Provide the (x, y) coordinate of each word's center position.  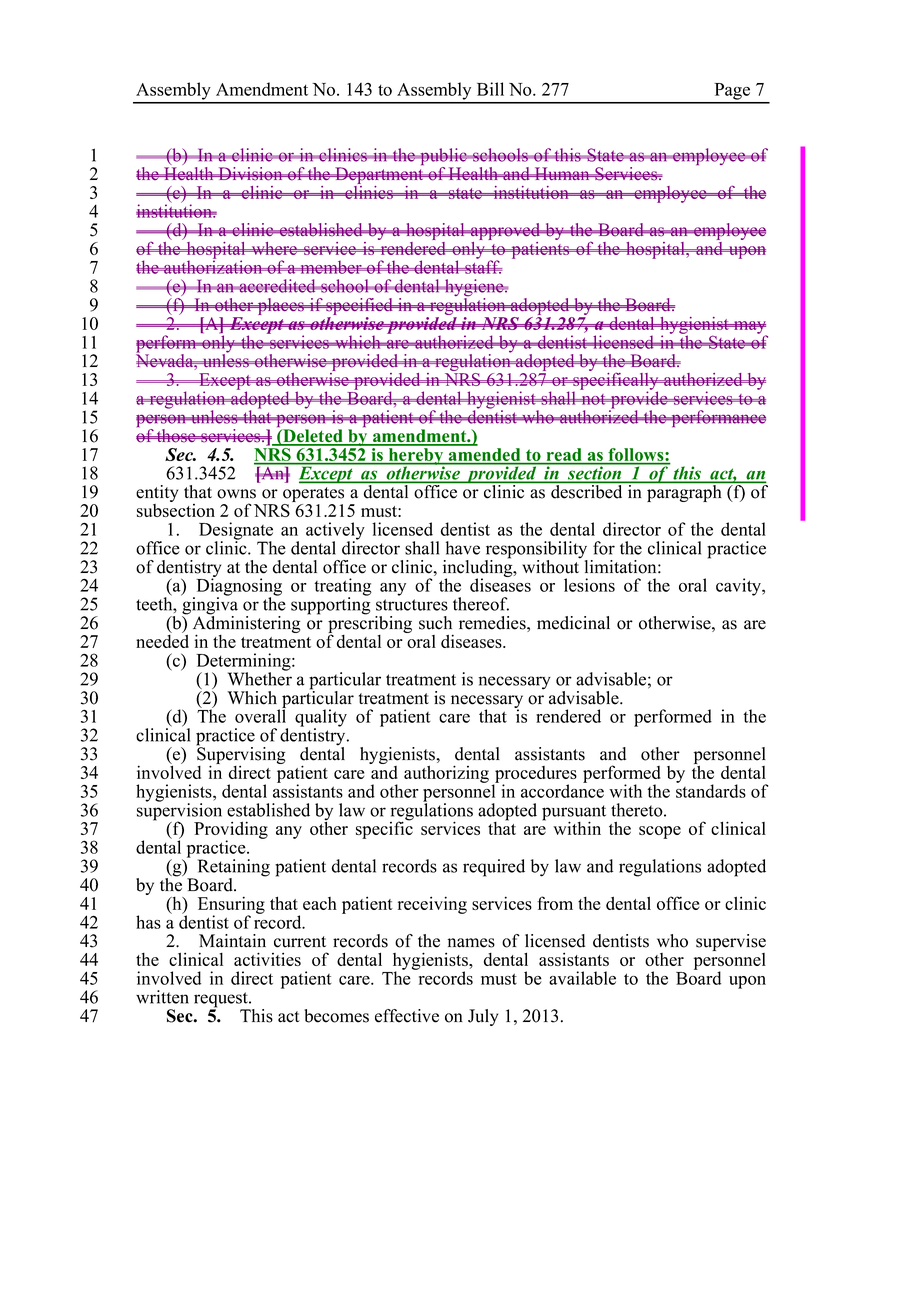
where (274, 248)
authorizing (446, 774)
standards (711, 790)
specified (360, 308)
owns (236, 494)
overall (260, 715)
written (162, 997)
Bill (490, 89)
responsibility (536, 551)
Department (379, 176)
